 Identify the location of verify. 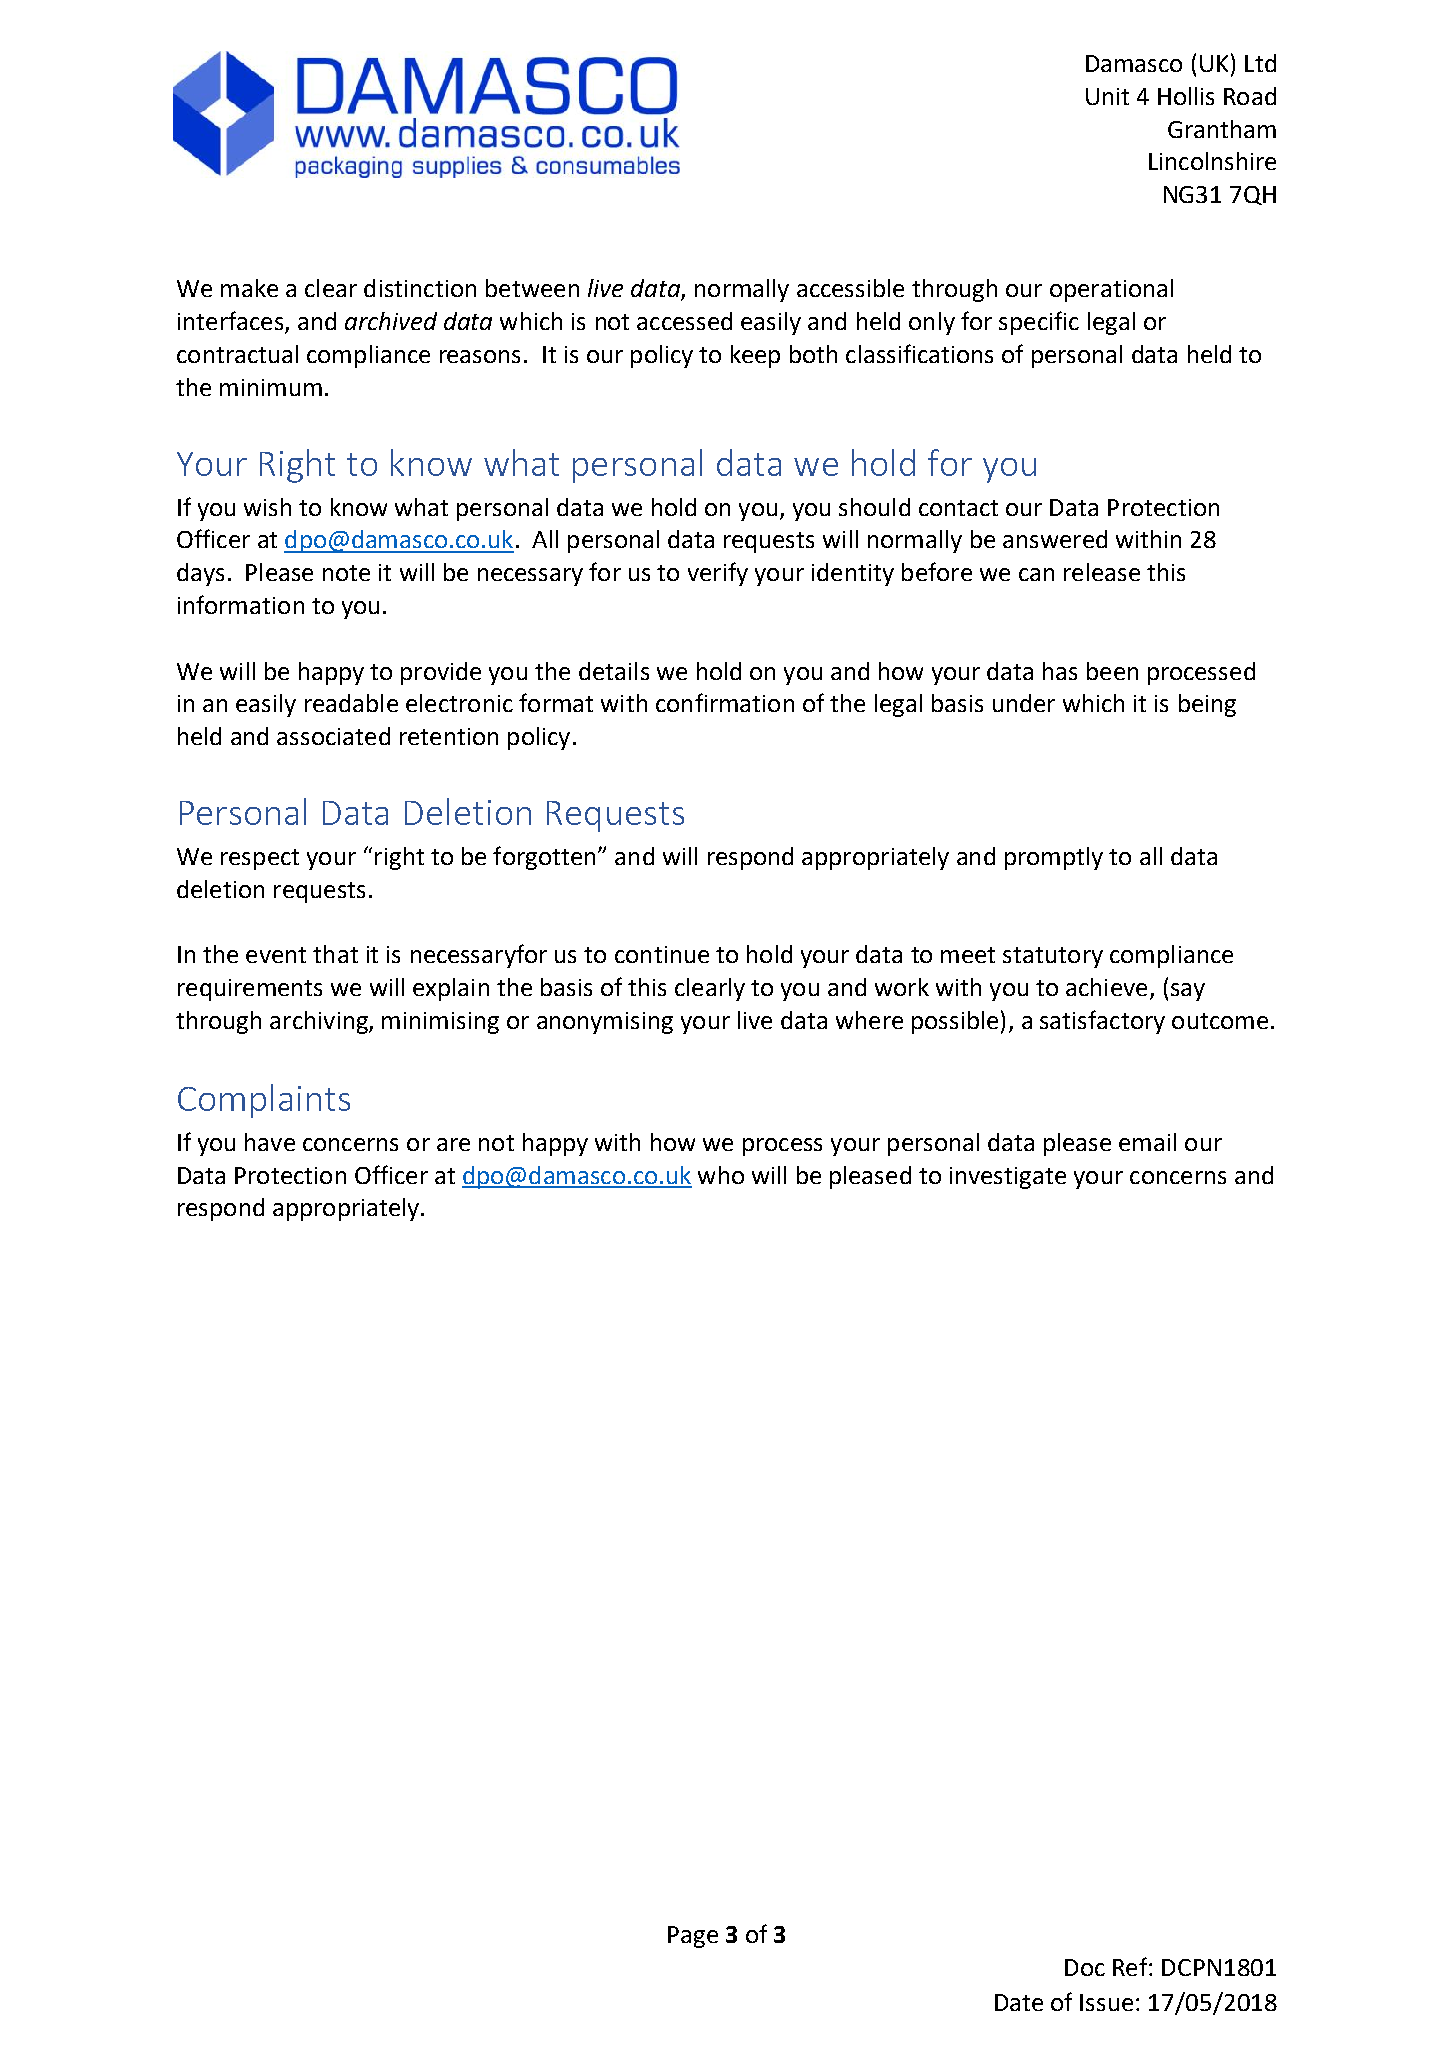
(718, 574).
